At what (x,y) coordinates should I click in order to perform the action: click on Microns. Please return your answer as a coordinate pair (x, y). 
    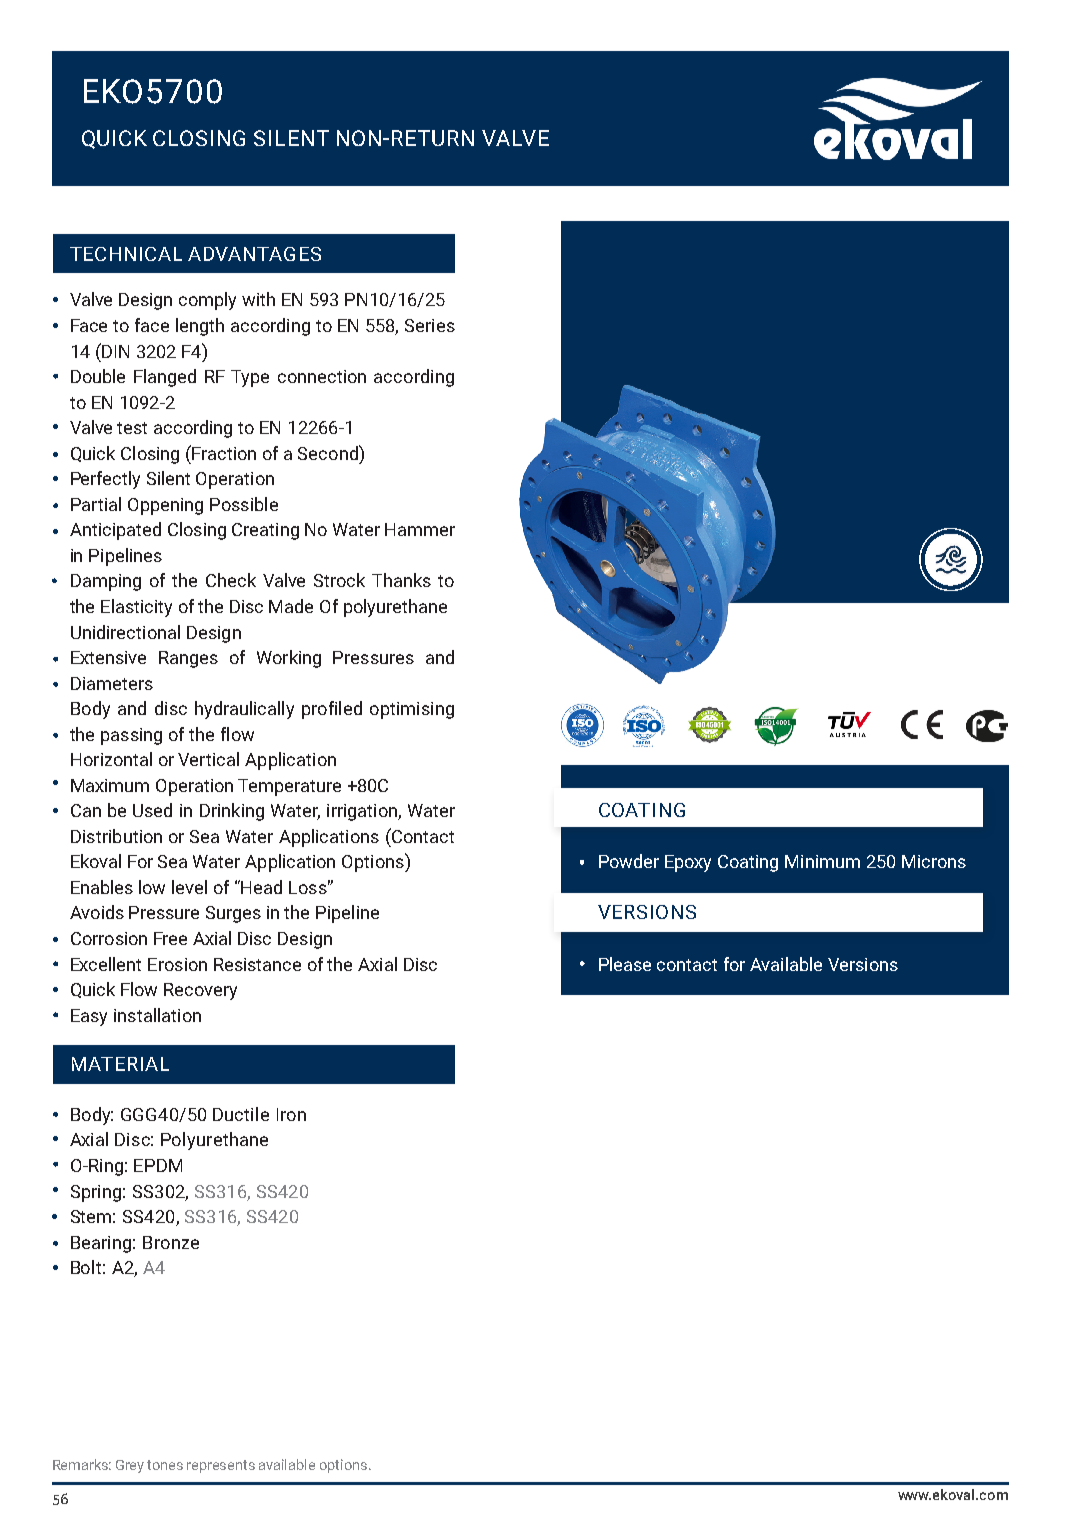
    Looking at the image, I should click on (934, 861).
